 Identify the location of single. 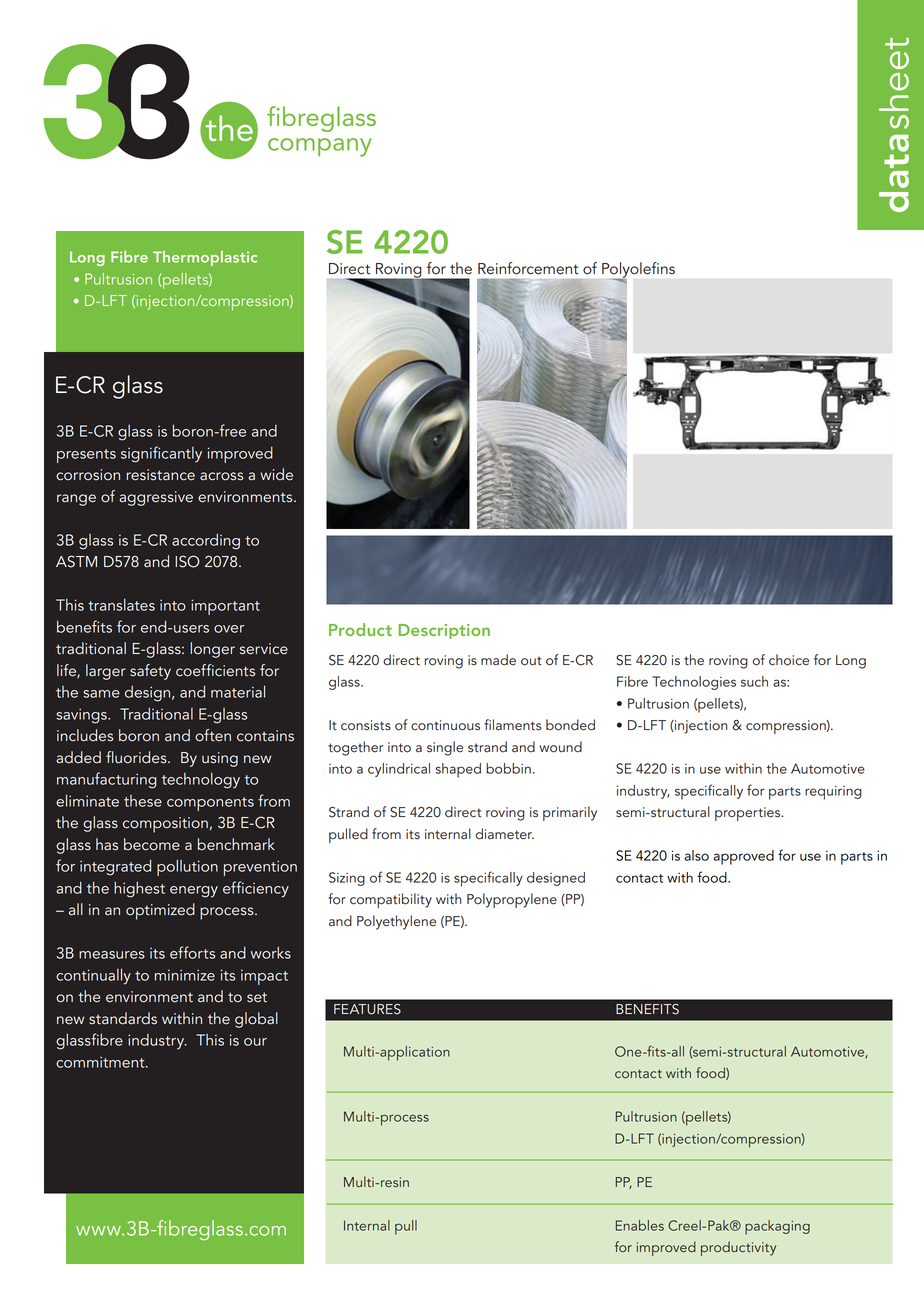
(445, 748).
